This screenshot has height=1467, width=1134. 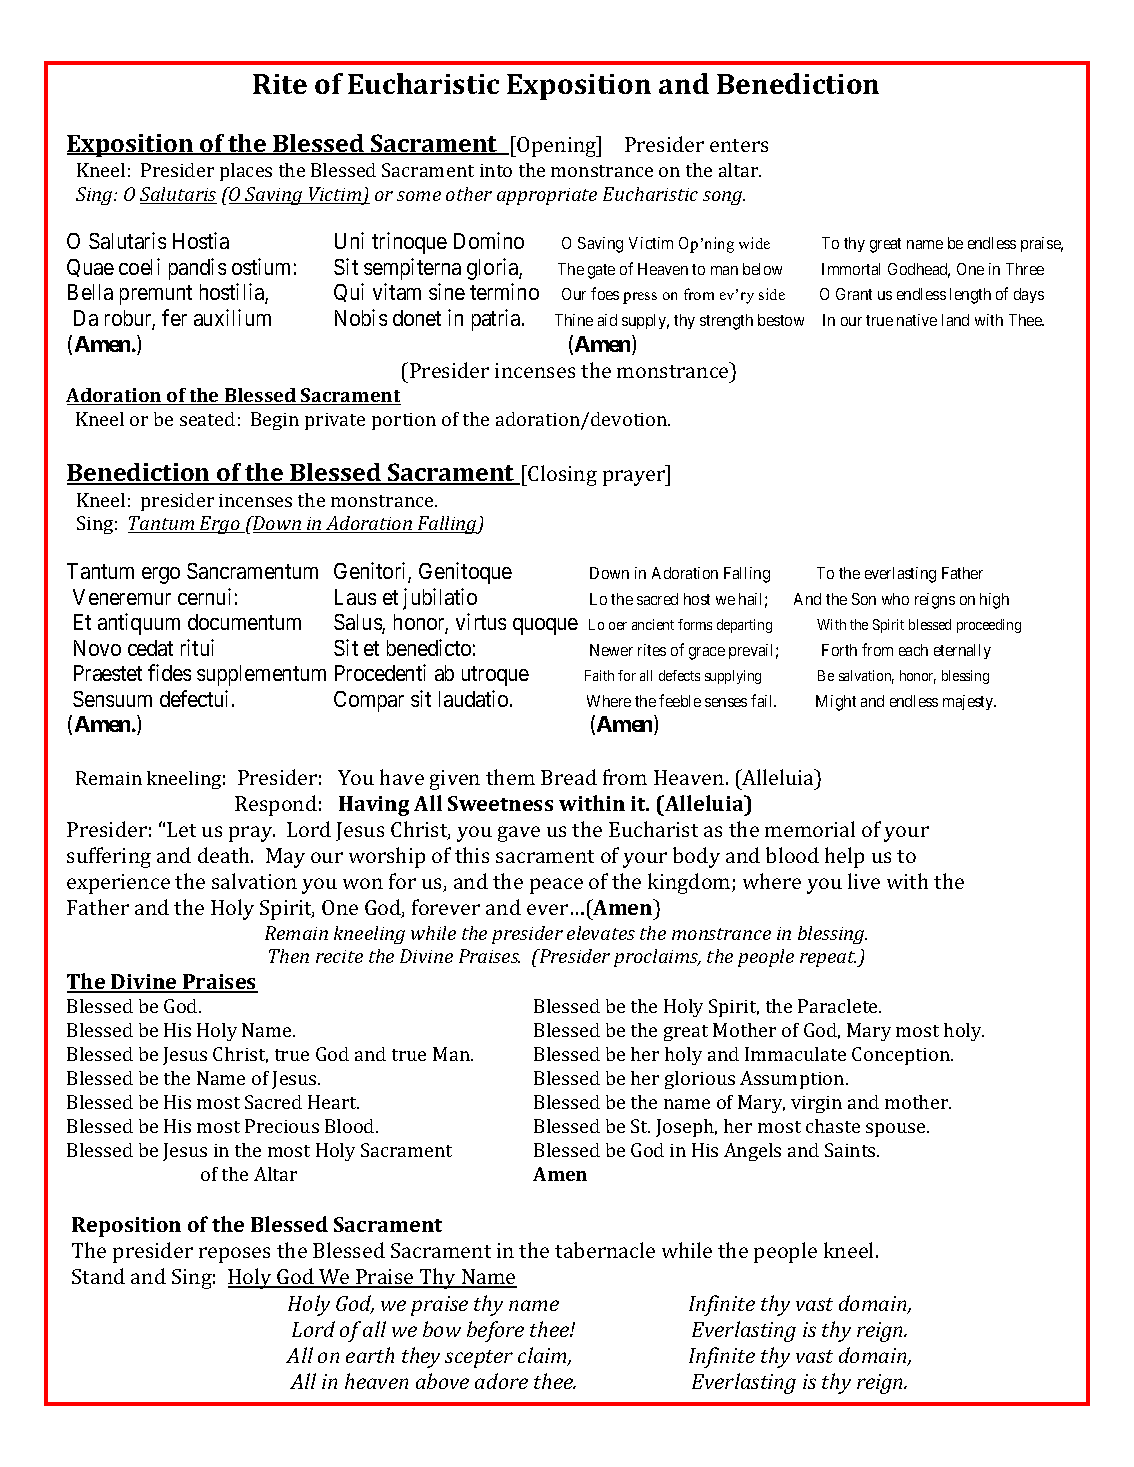 I want to click on repeat, so click(x=829, y=959).
